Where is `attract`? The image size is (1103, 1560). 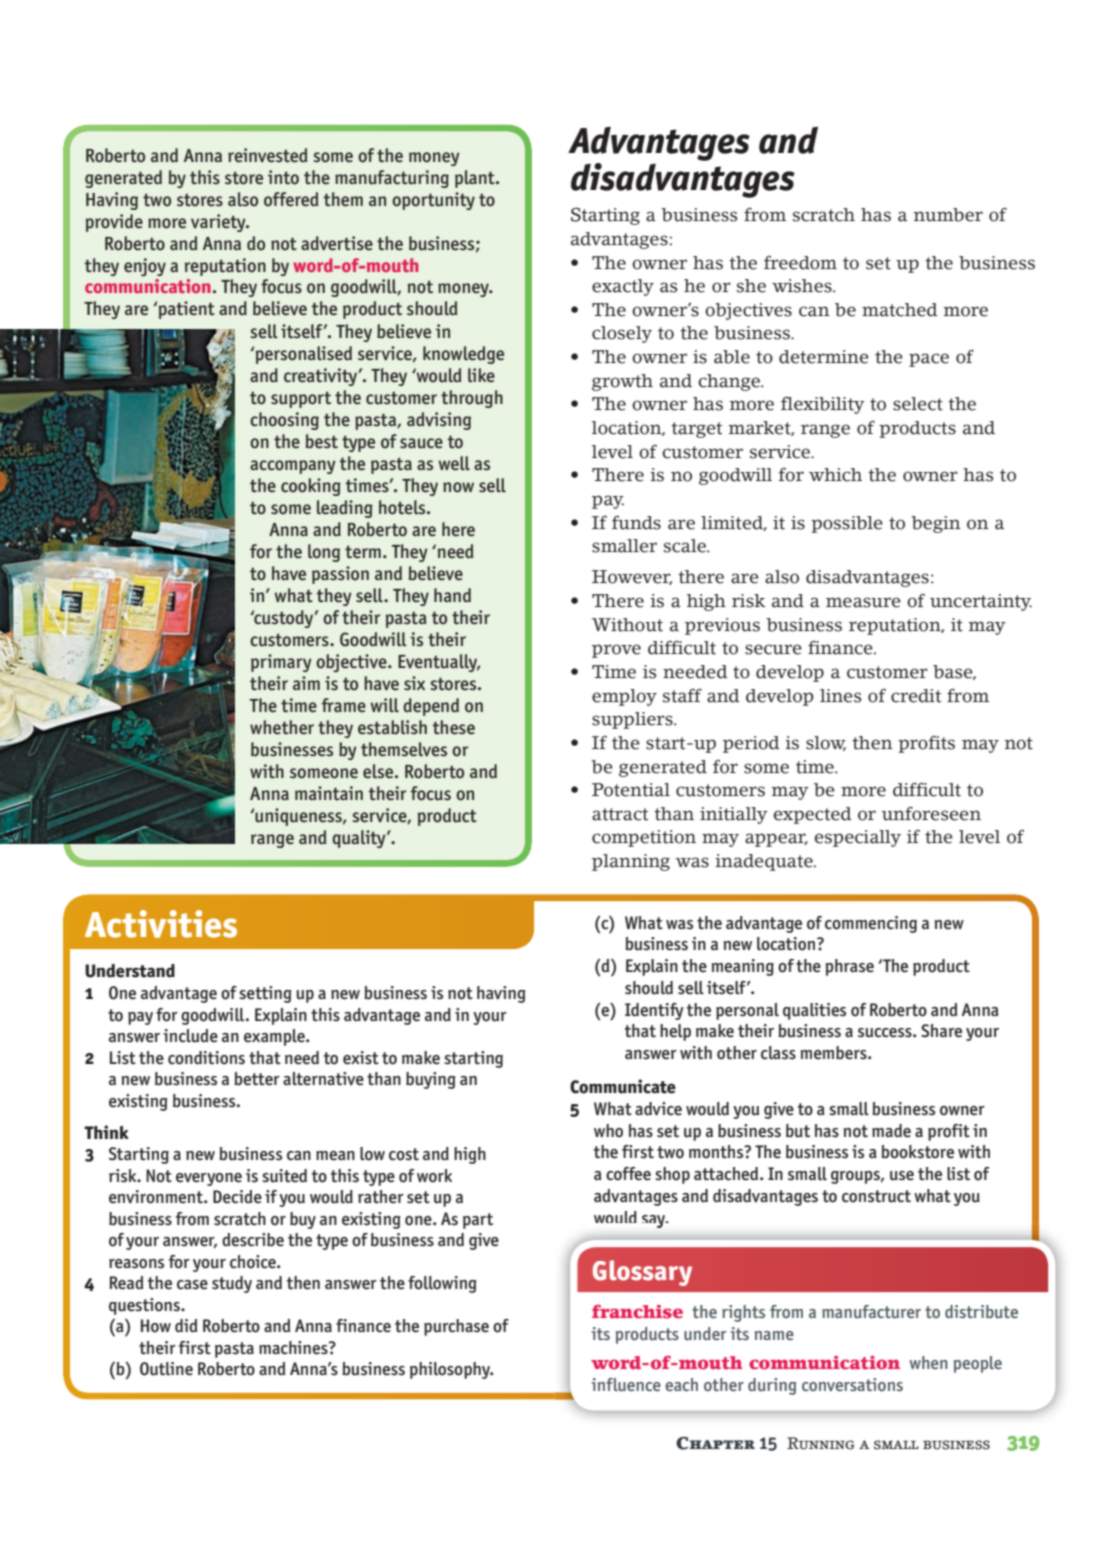
attract is located at coordinates (620, 814).
